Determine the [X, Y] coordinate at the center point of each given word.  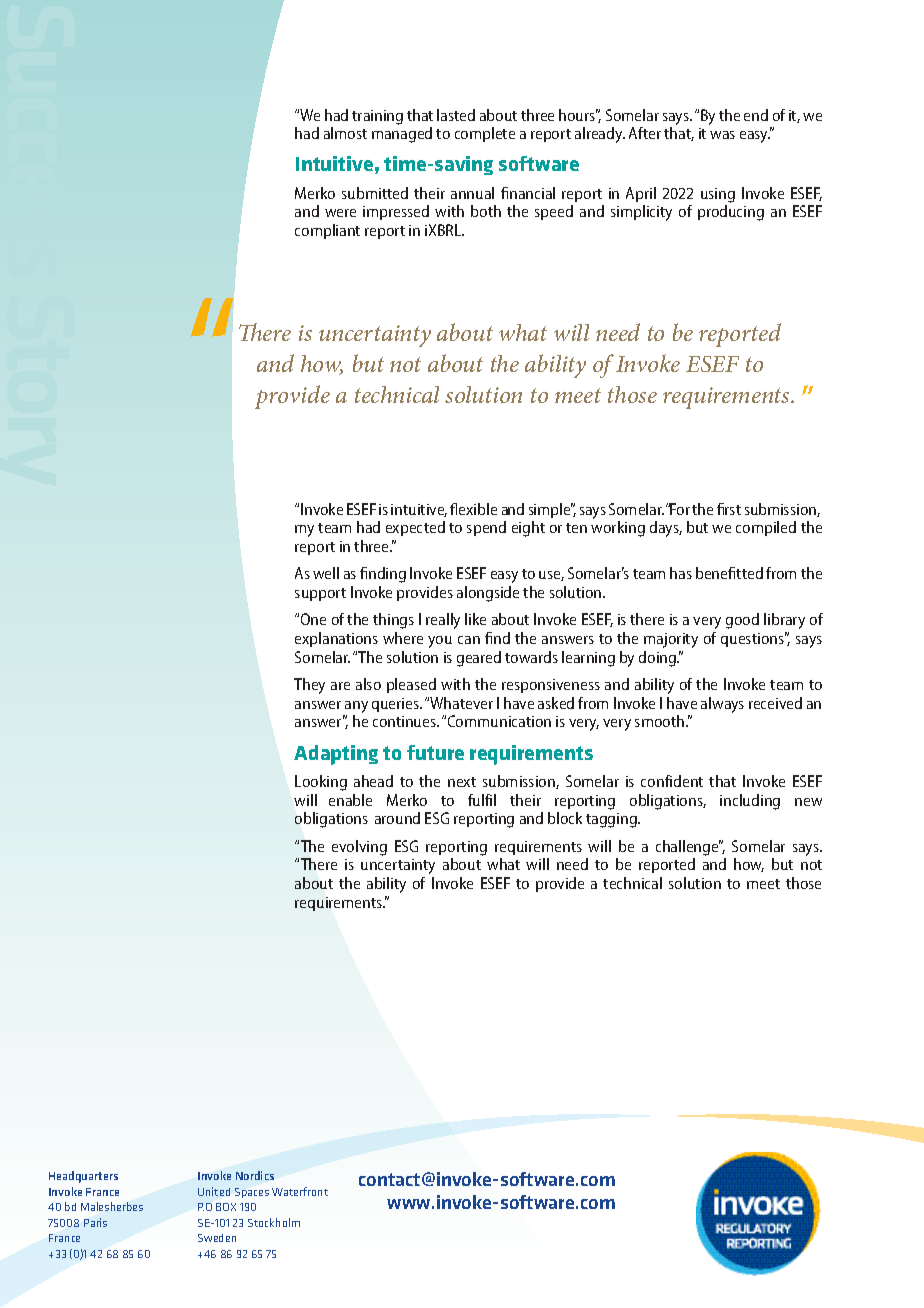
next [462, 782]
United [214, 1191]
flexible [473, 509]
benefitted [729, 573]
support [320, 594]
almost [345, 133]
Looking [321, 783]
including [750, 802]
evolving [359, 848]
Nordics [255, 1175]
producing [731, 213]
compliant [327, 231]
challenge [688, 848]
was [722, 135]
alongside [488, 594]
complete [485, 134]
